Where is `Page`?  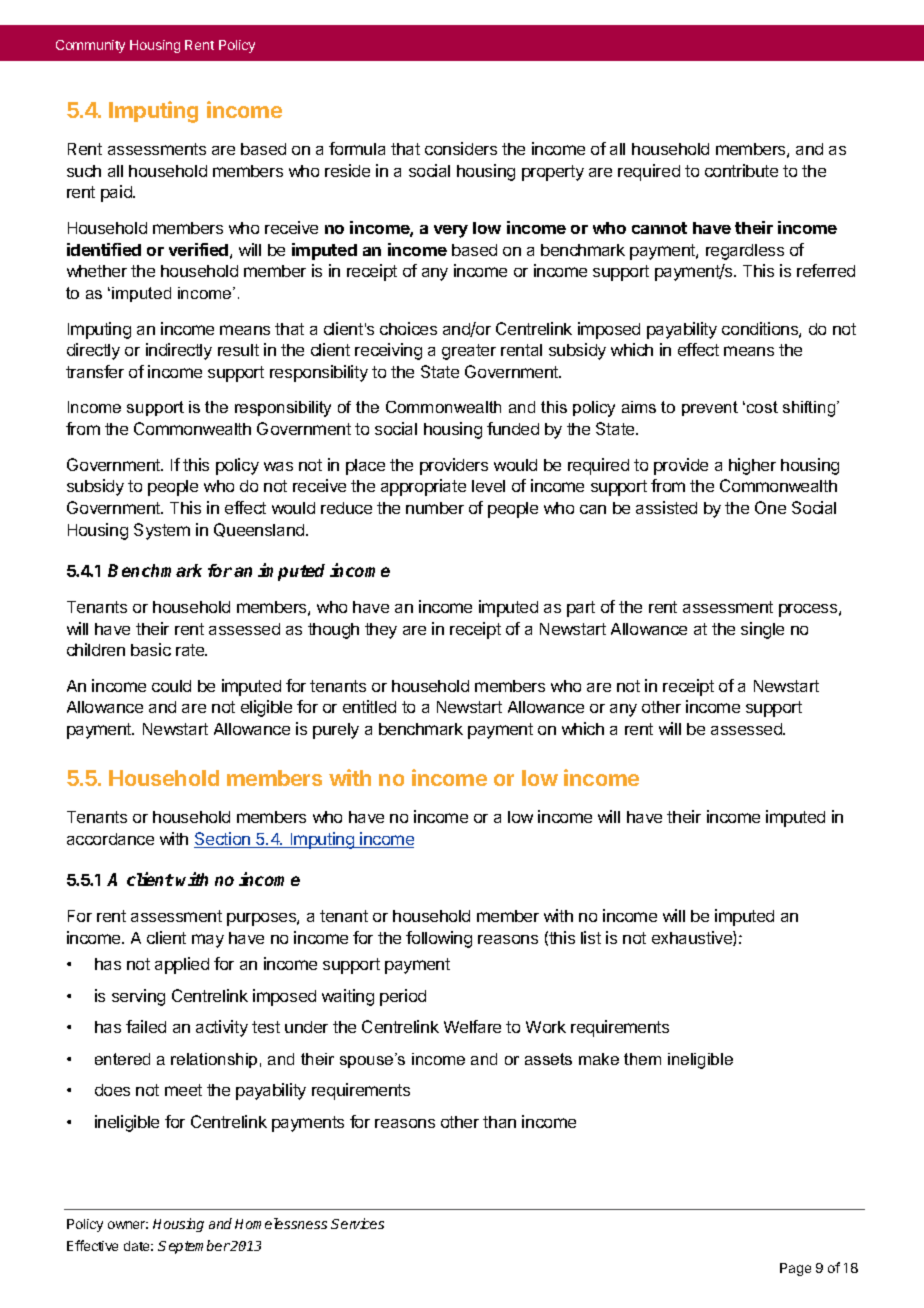
Page is located at coordinates (795, 1269).
